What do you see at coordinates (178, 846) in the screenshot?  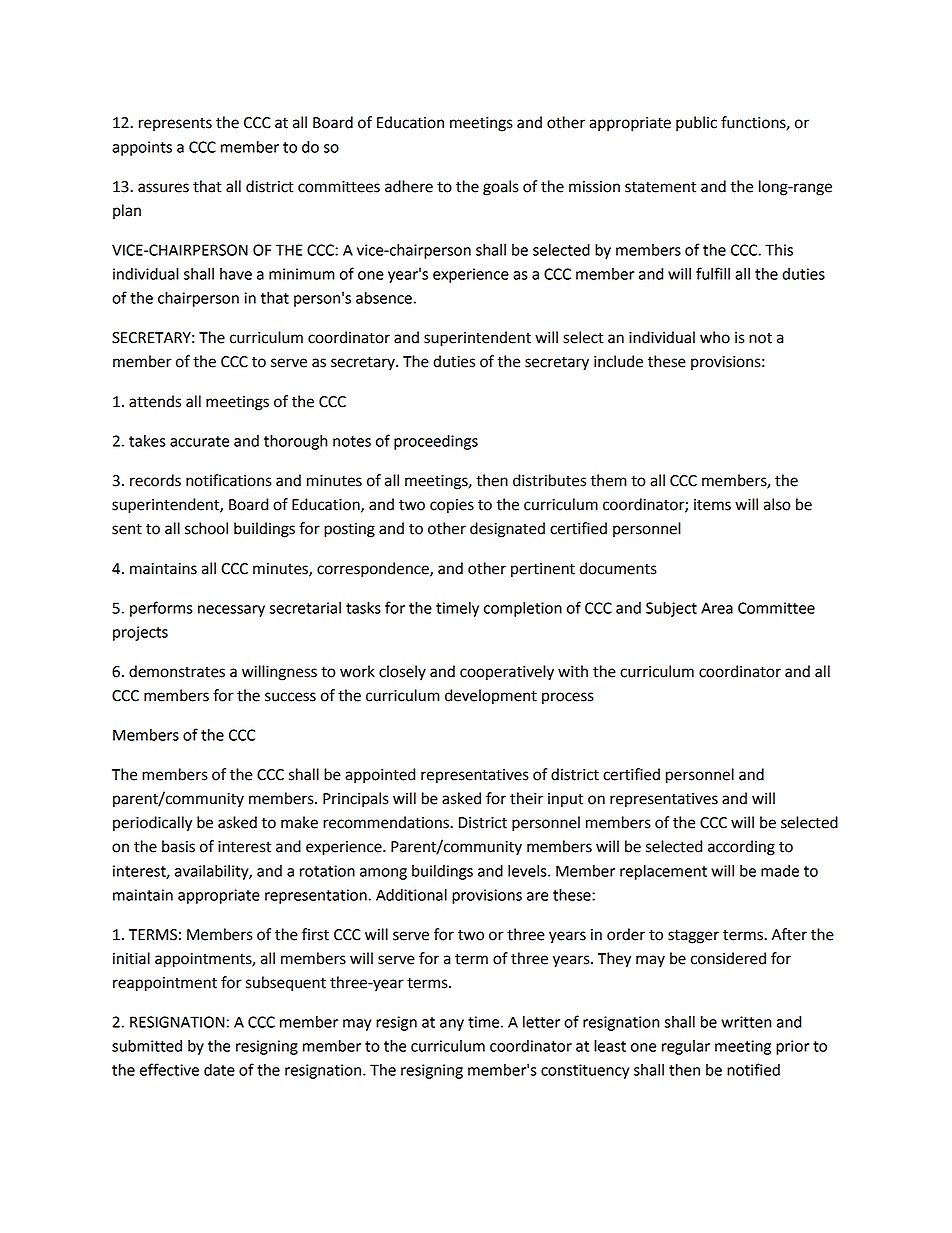 I see `basis` at bounding box center [178, 846].
